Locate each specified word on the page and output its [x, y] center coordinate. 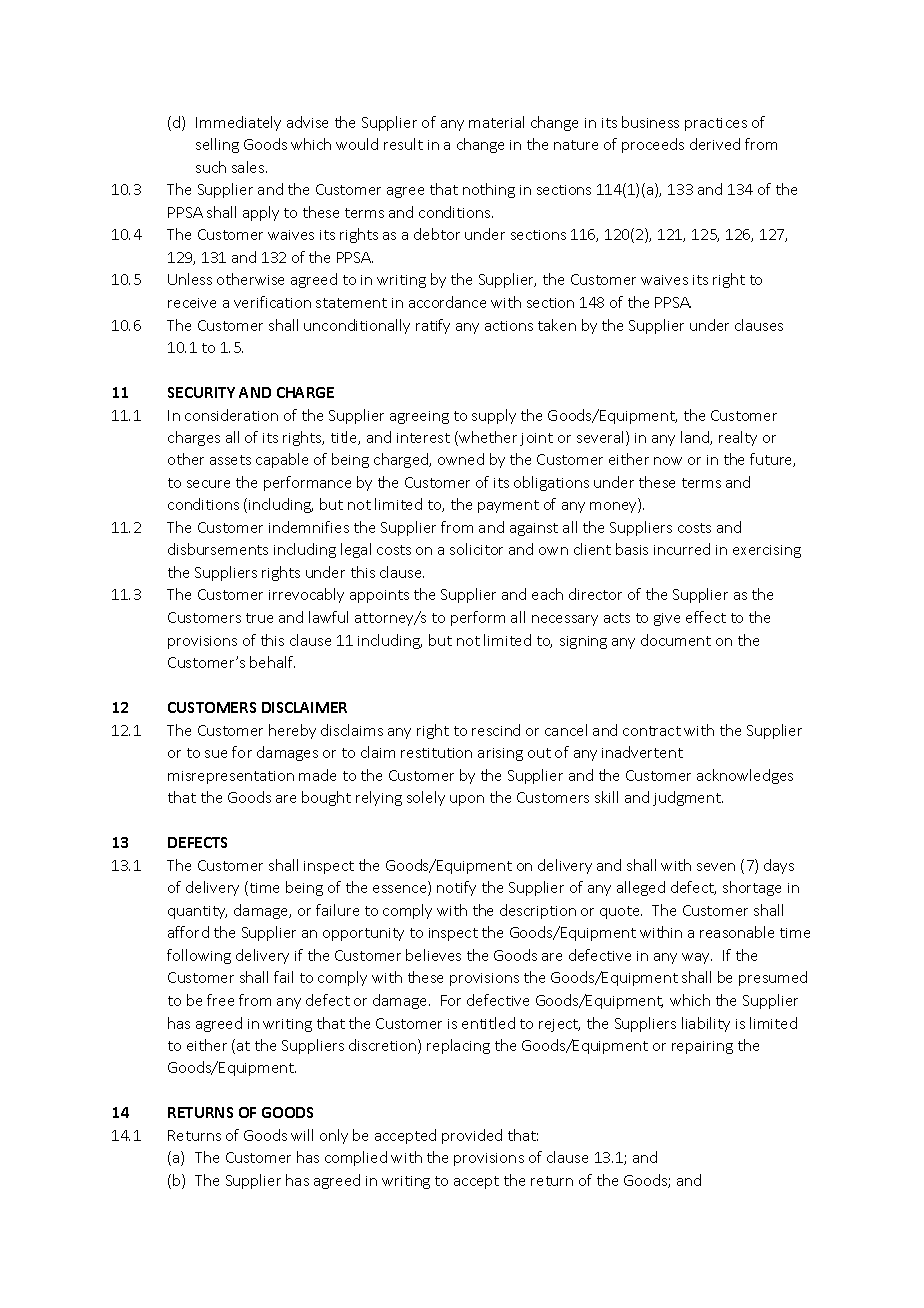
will [302, 1135]
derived [715, 144]
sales [249, 167]
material [496, 122]
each [547, 594]
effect [706, 617]
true [259, 618]
